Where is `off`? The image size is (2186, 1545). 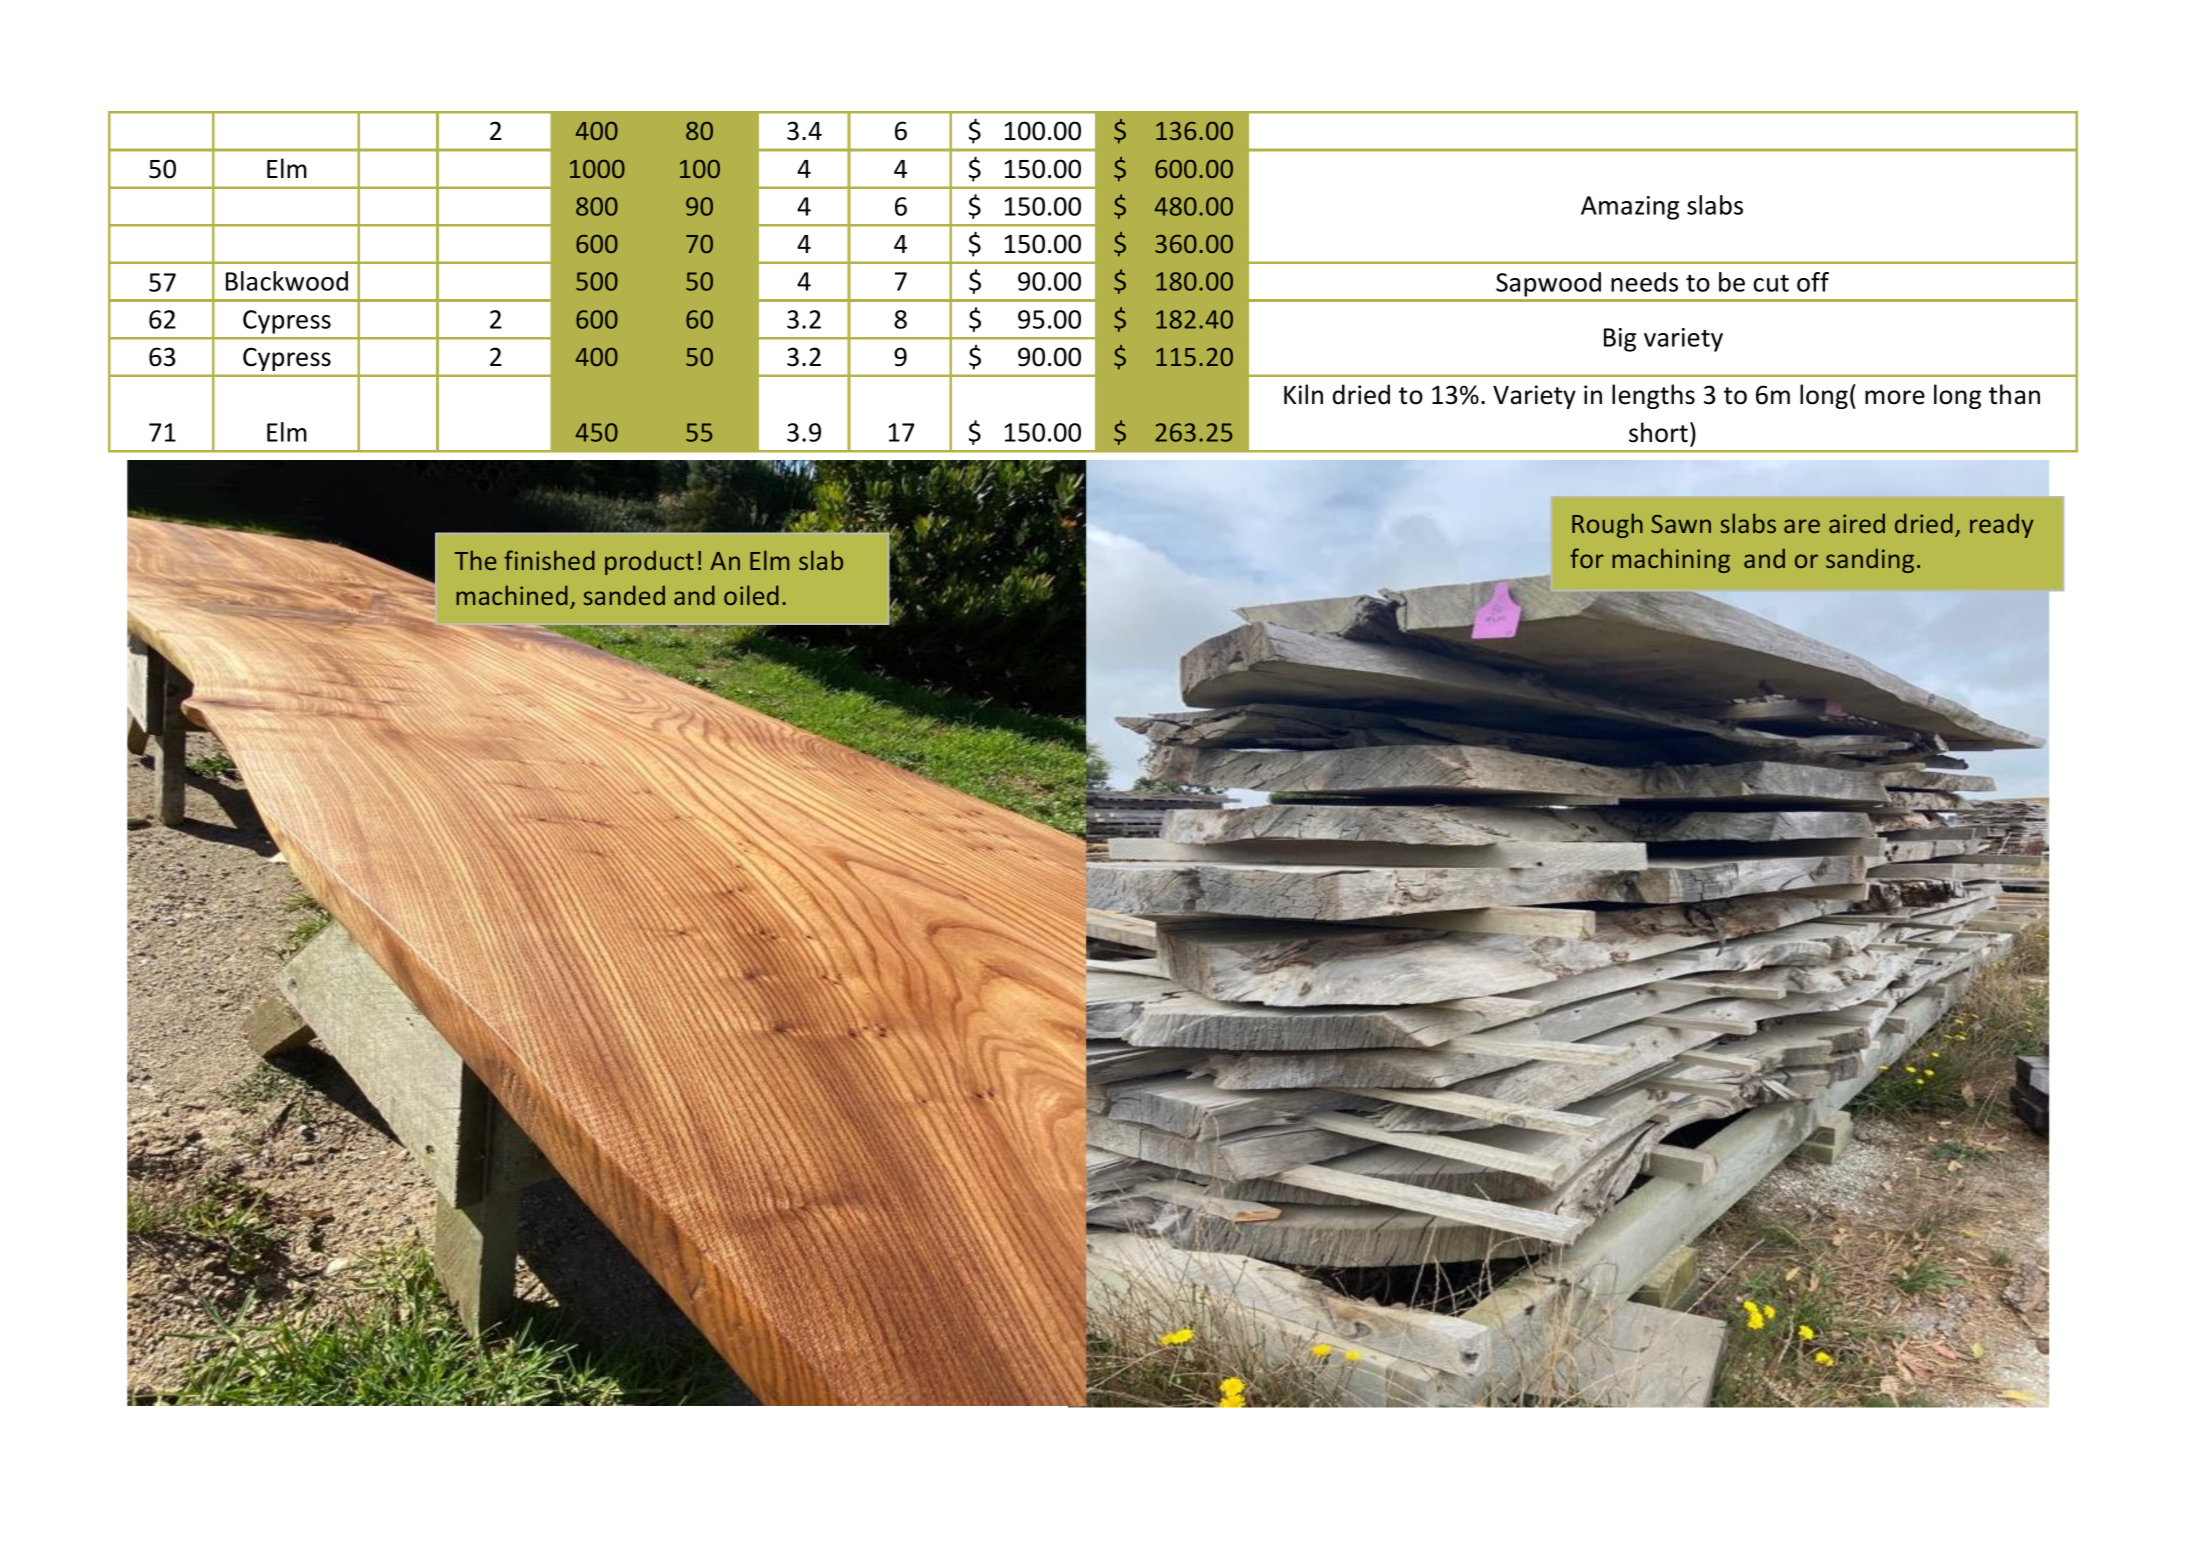
off is located at coordinates (1813, 282).
